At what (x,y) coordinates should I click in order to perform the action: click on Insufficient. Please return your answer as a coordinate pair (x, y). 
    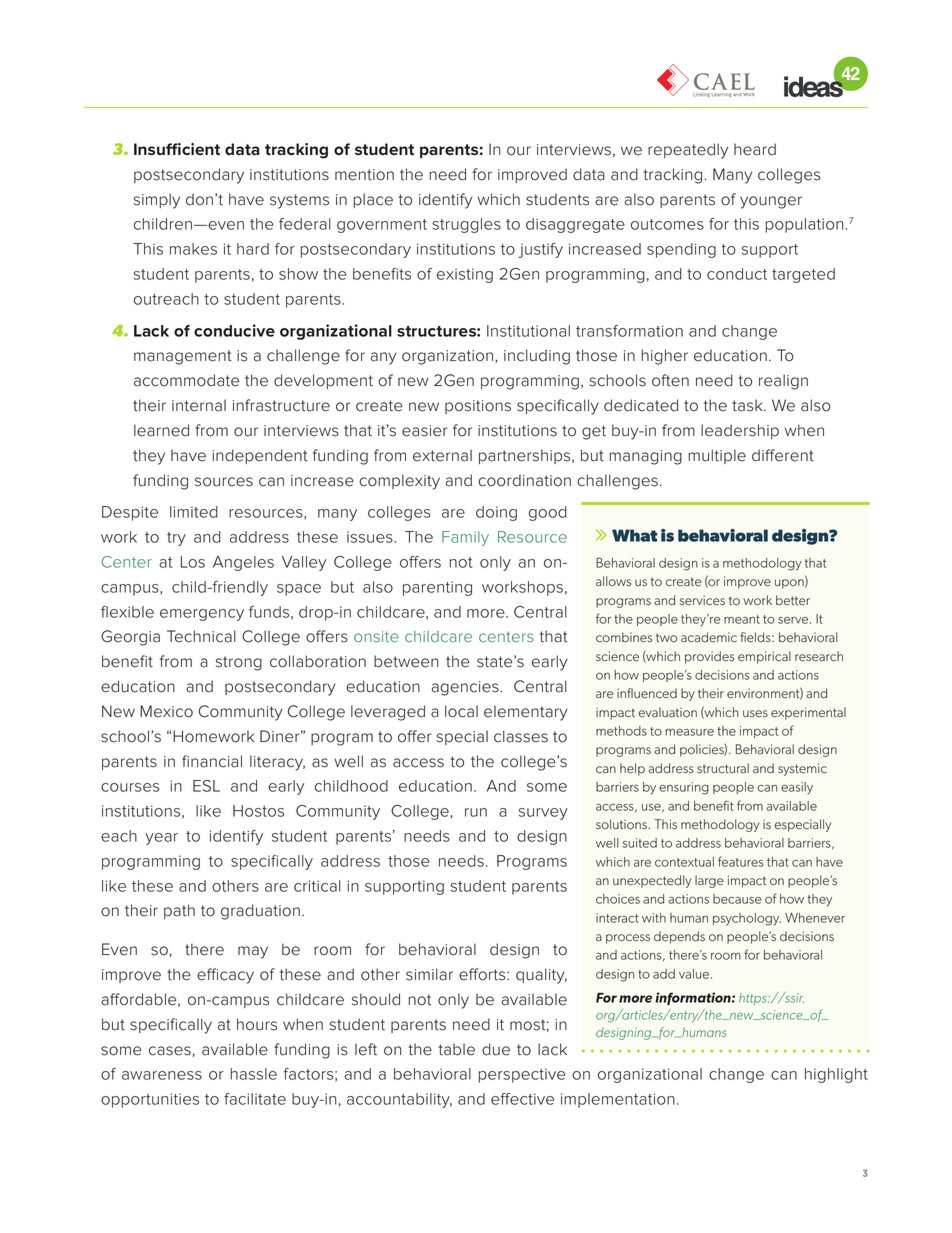
    Looking at the image, I should click on (177, 149).
